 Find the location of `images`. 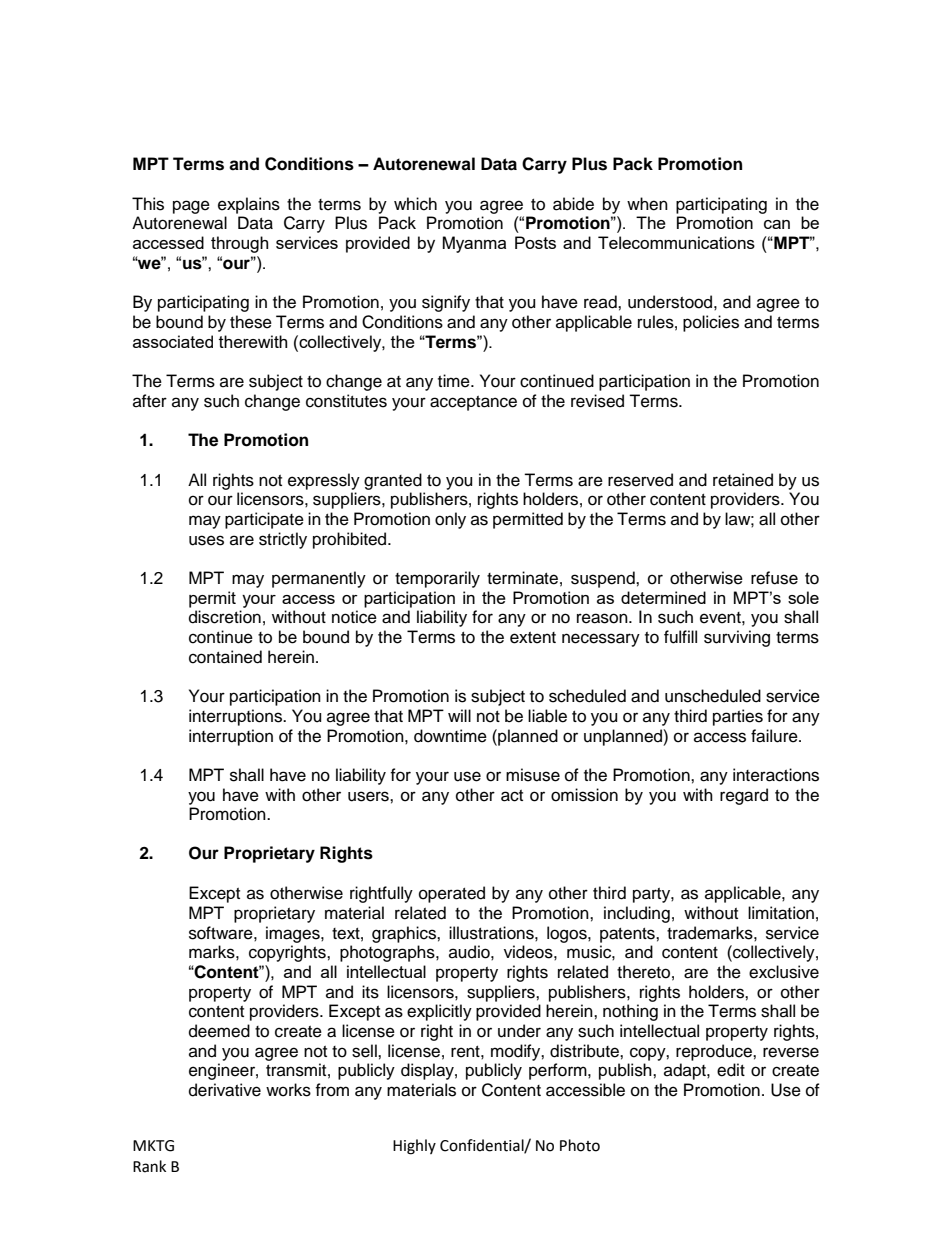

images is located at coordinates (294, 934).
